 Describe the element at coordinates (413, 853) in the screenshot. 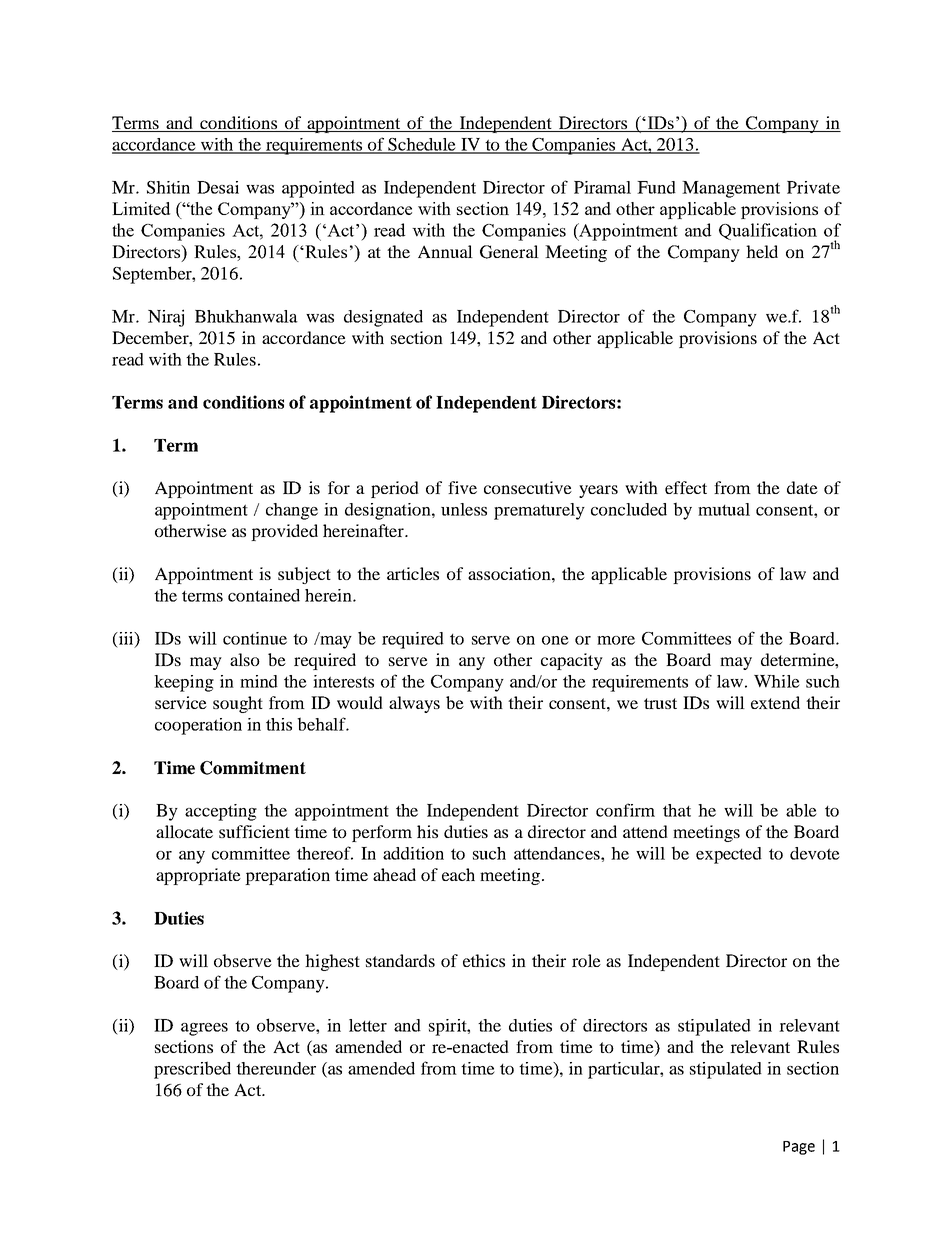

I see `addition` at that location.
